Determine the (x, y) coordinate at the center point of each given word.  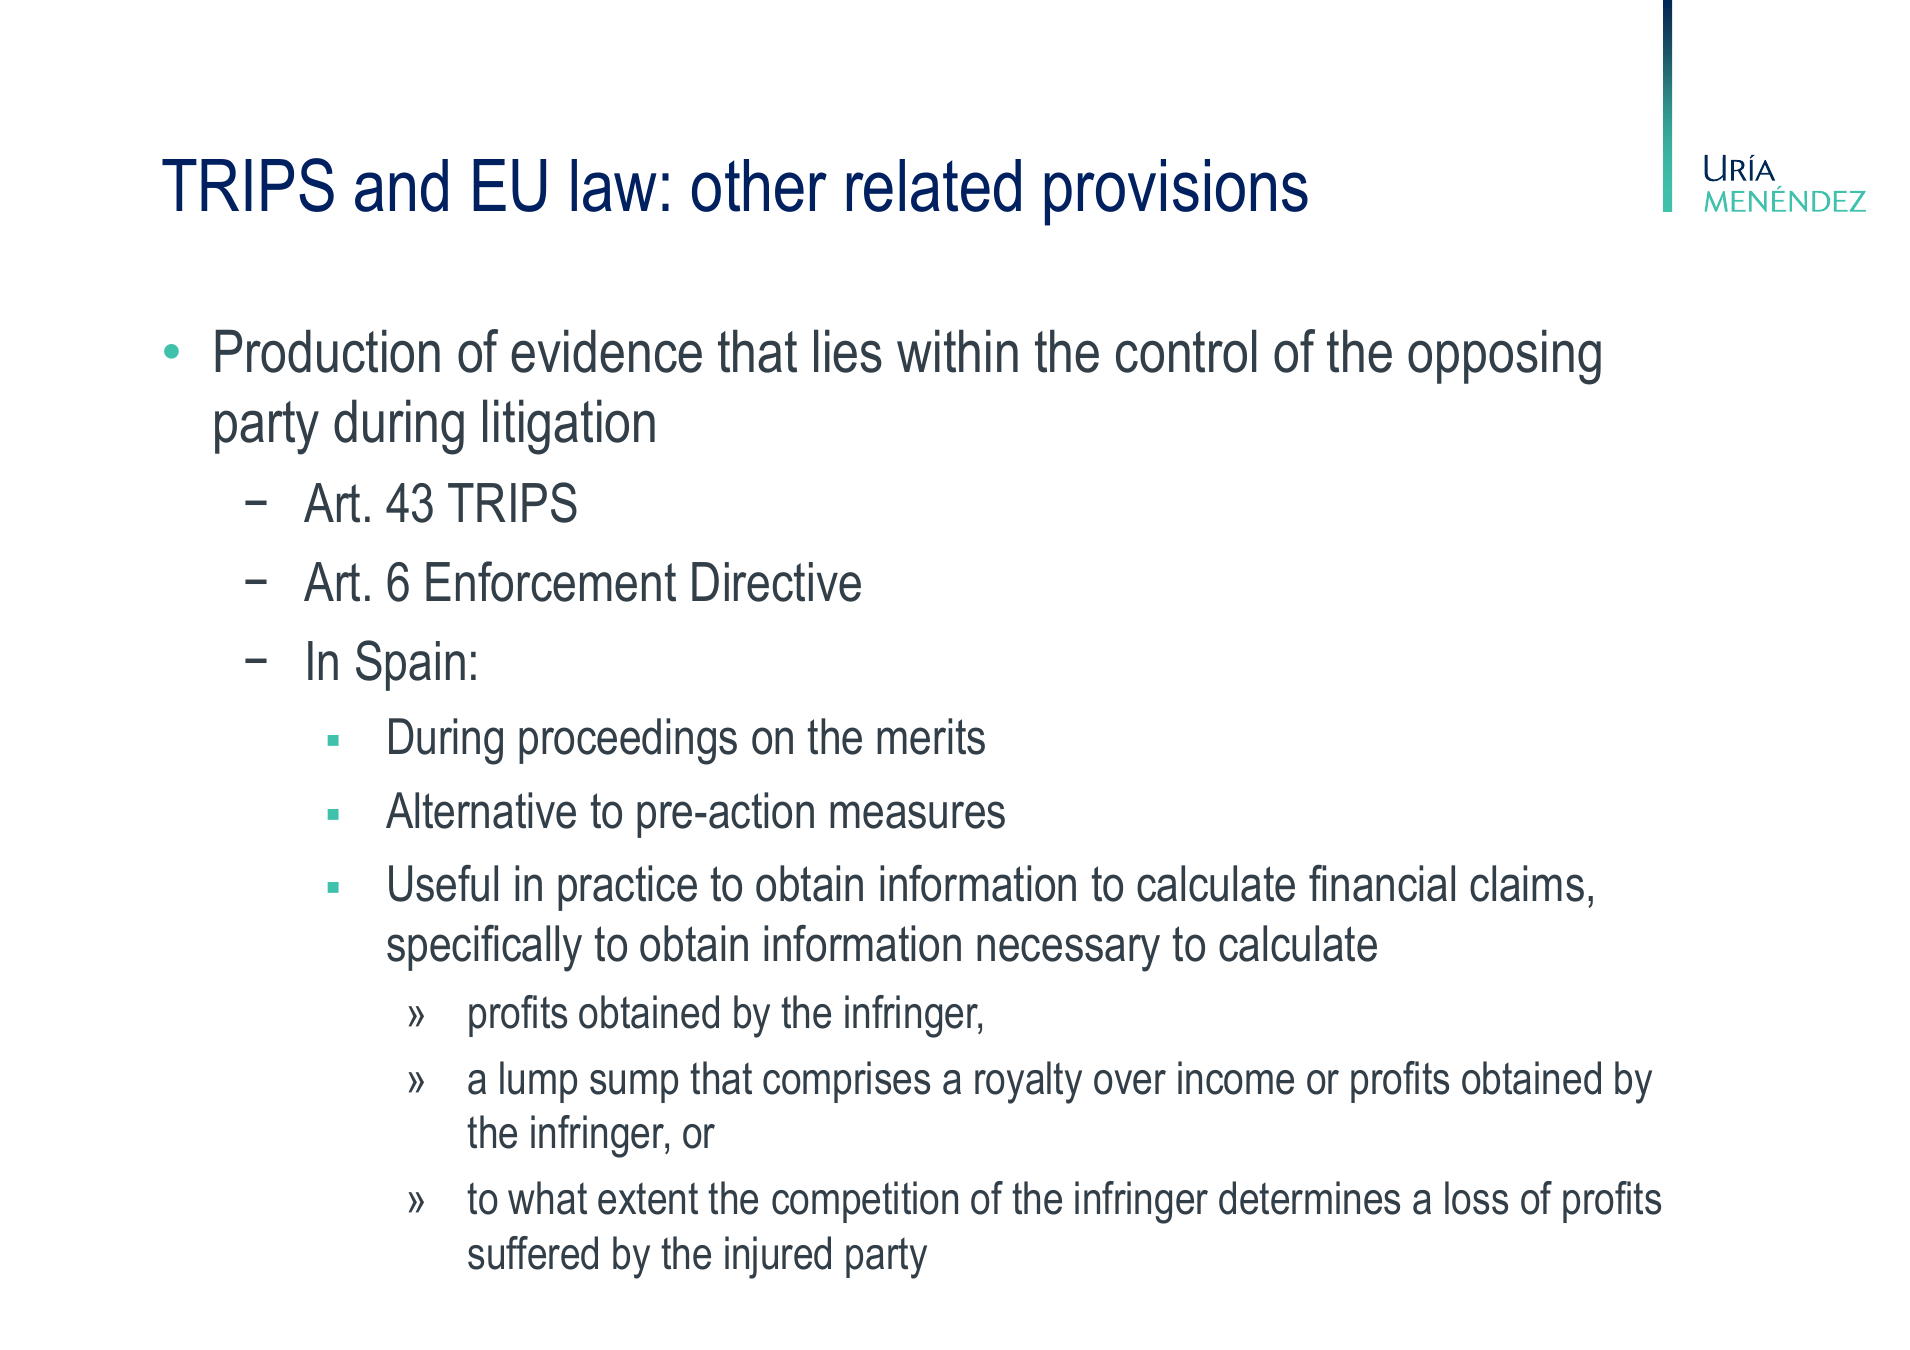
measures (917, 815)
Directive (776, 582)
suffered (533, 1253)
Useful (443, 883)
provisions (1176, 192)
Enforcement (551, 581)
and (401, 185)
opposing (1504, 357)
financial (1382, 883)
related (934, 185)
